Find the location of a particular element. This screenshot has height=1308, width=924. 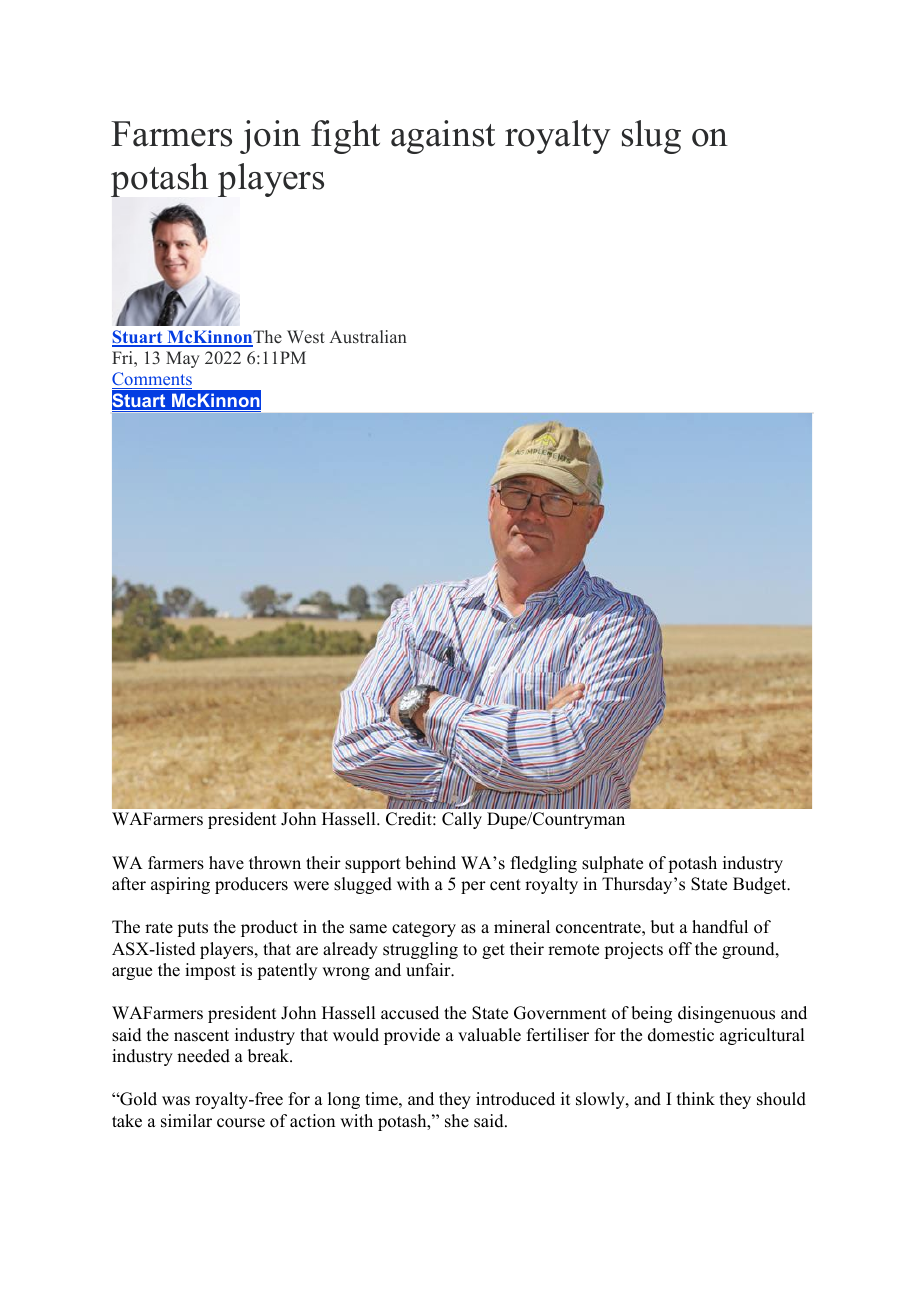

she is located at coordinates (457, 1121).
